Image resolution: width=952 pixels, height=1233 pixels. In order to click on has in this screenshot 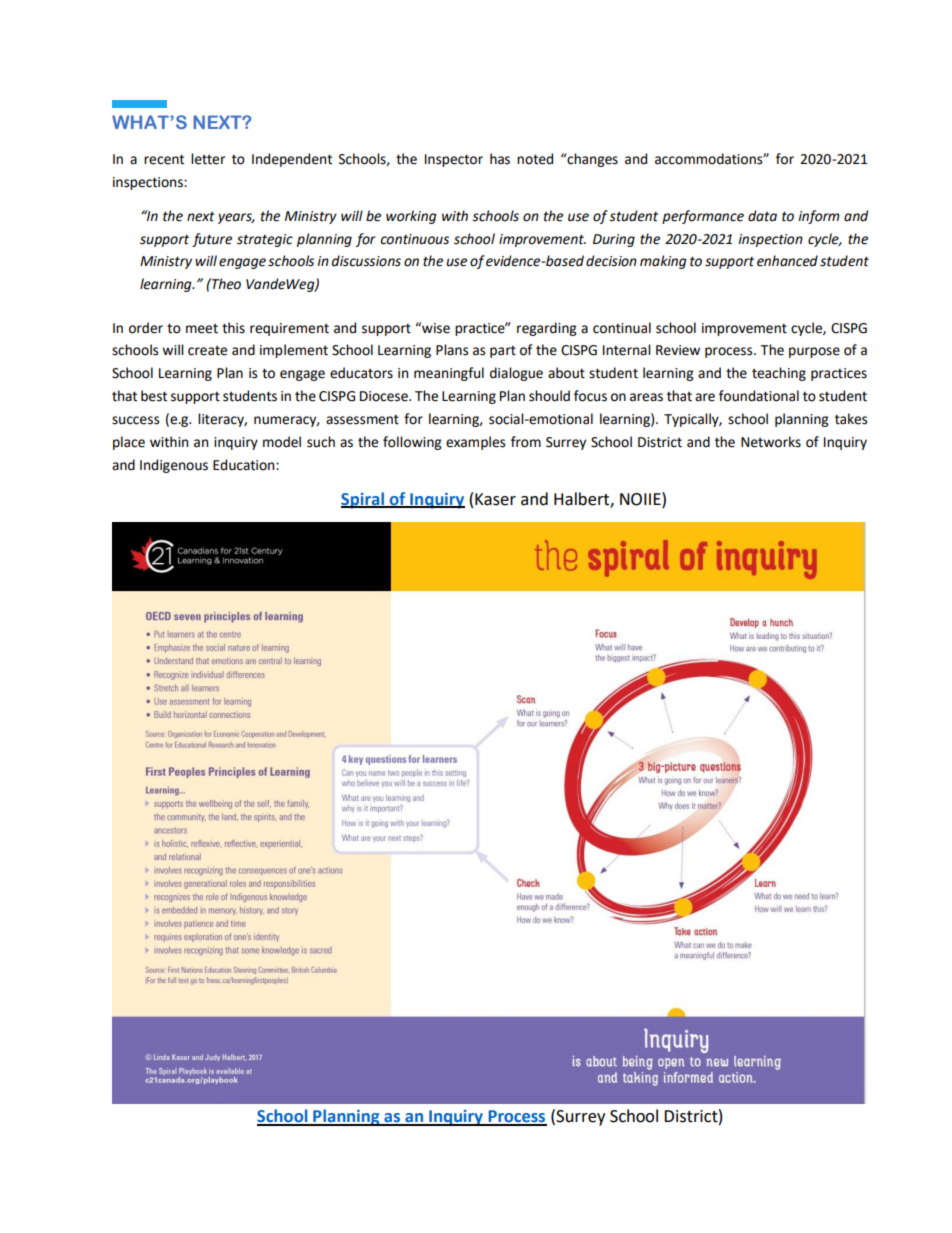, I will do `click(500, 159)`.
